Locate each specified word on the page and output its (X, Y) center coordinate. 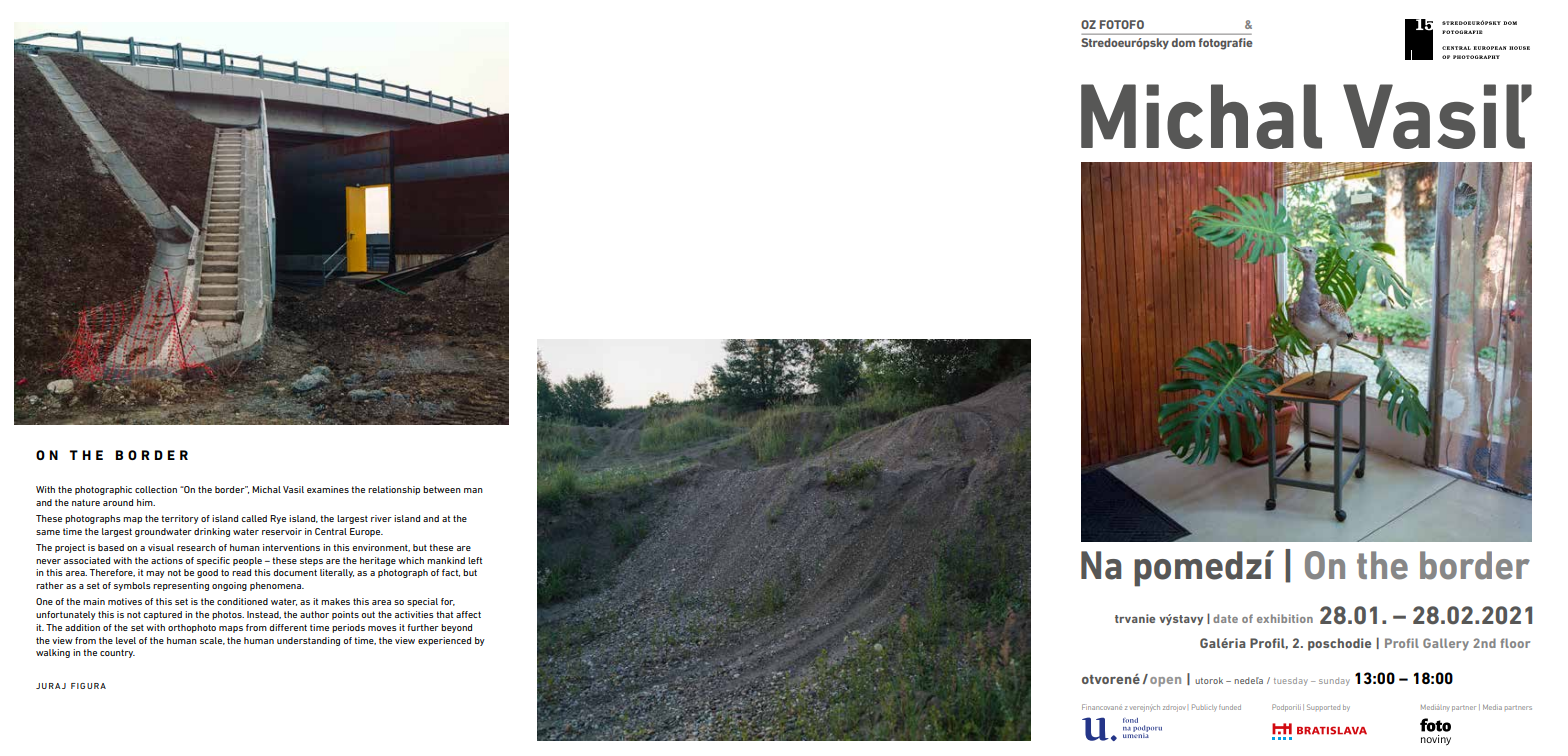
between (442, 489)
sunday (1334, 681)
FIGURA (88, 686)
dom (1183, 42)
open (1165, 682)
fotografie (1225, 44)
